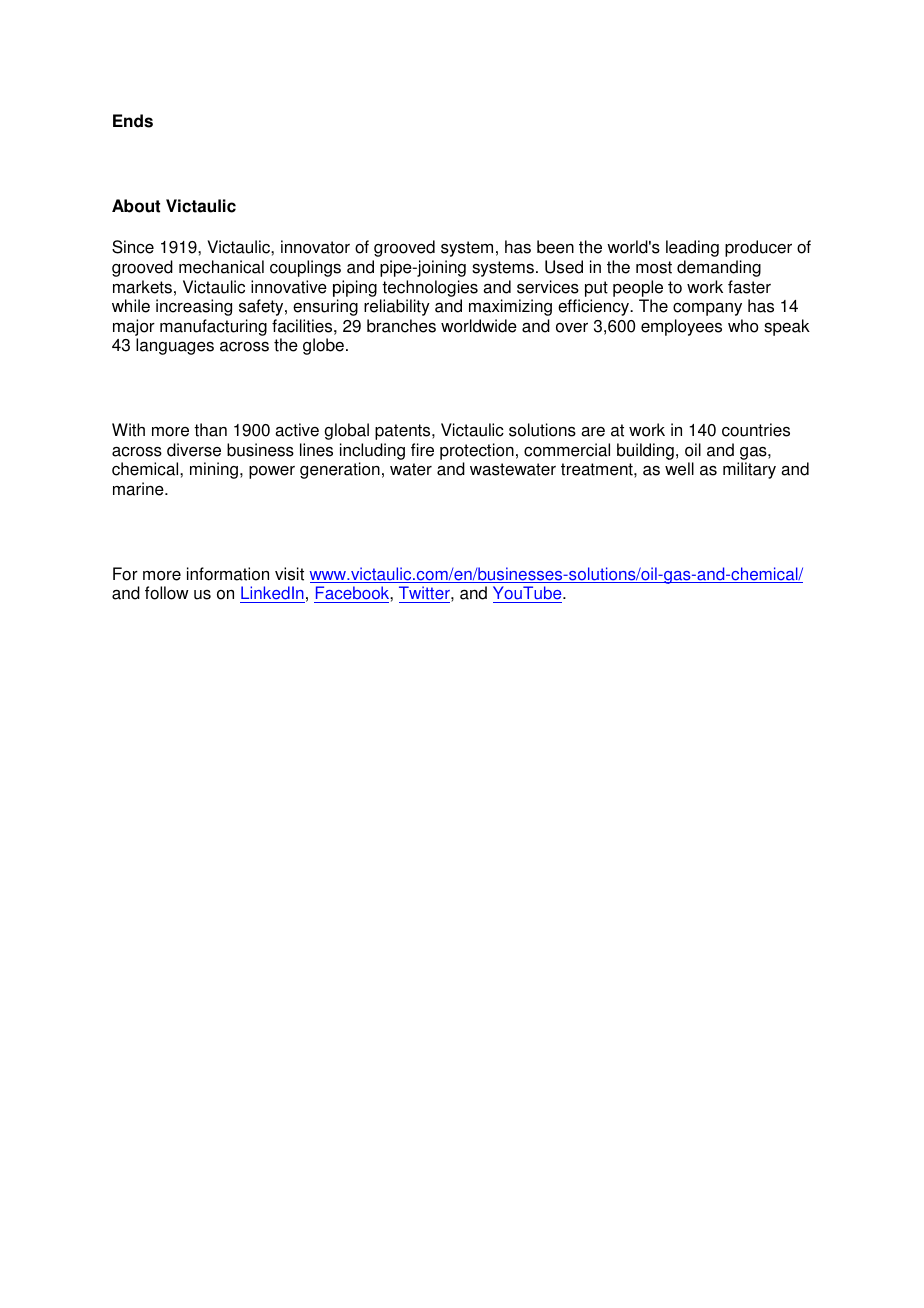  What do you see at coordinates (136, 206) in the screenshot?
I see `About` at bounding box center [136, 206].
